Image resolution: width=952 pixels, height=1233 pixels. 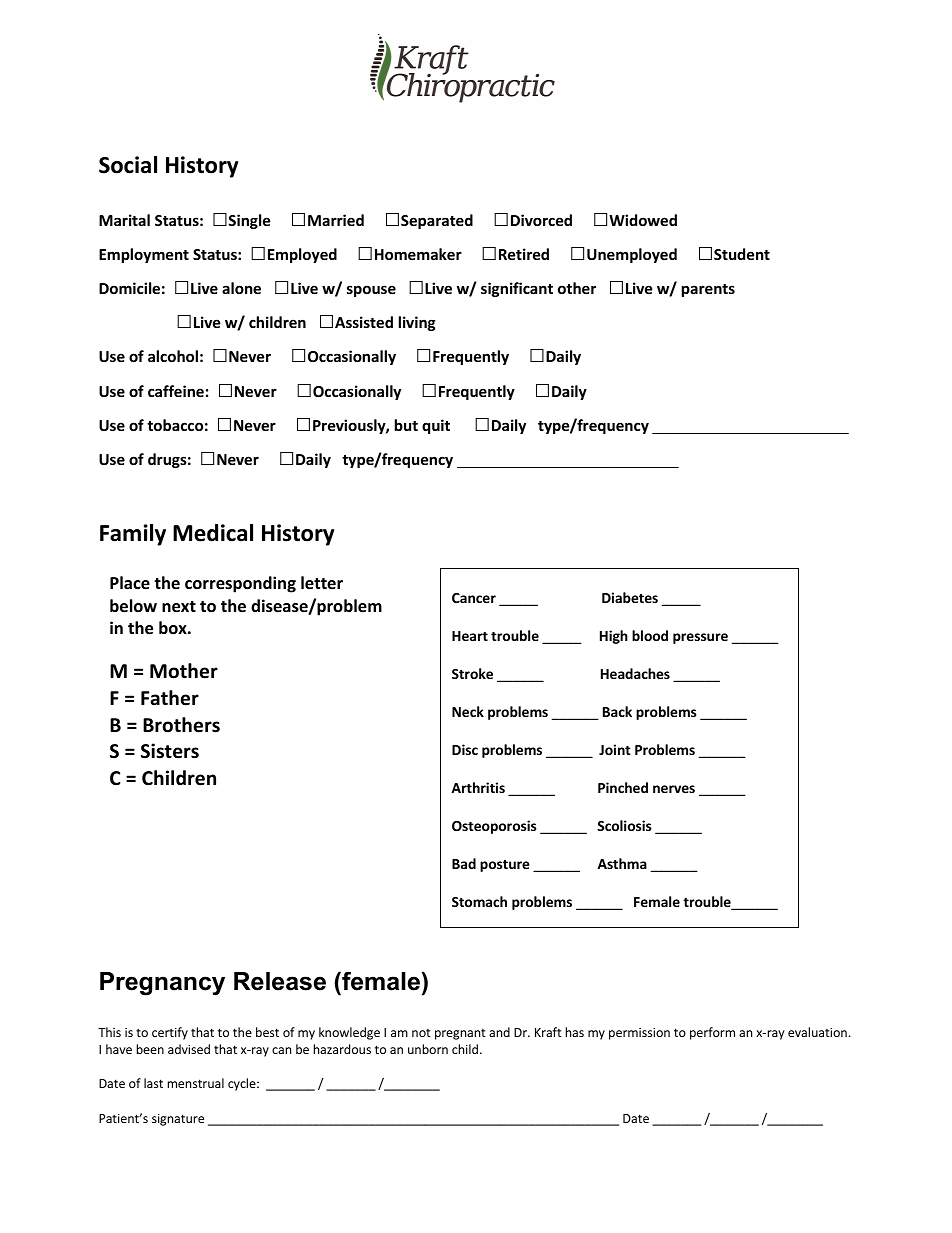 I want to click on quit, so click(x=436, y=426).
